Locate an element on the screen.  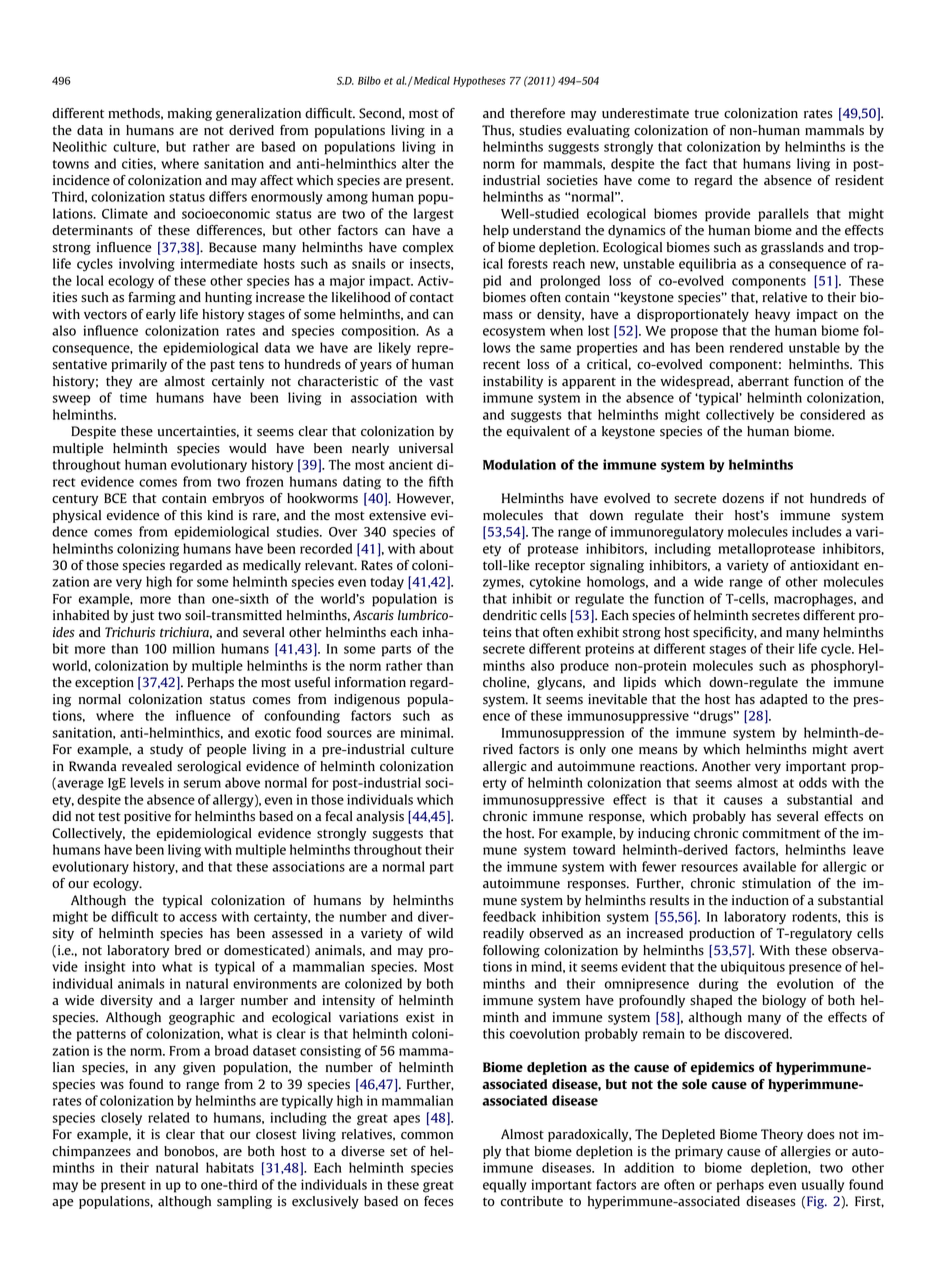
odds is located at coordinates (813, 782).
